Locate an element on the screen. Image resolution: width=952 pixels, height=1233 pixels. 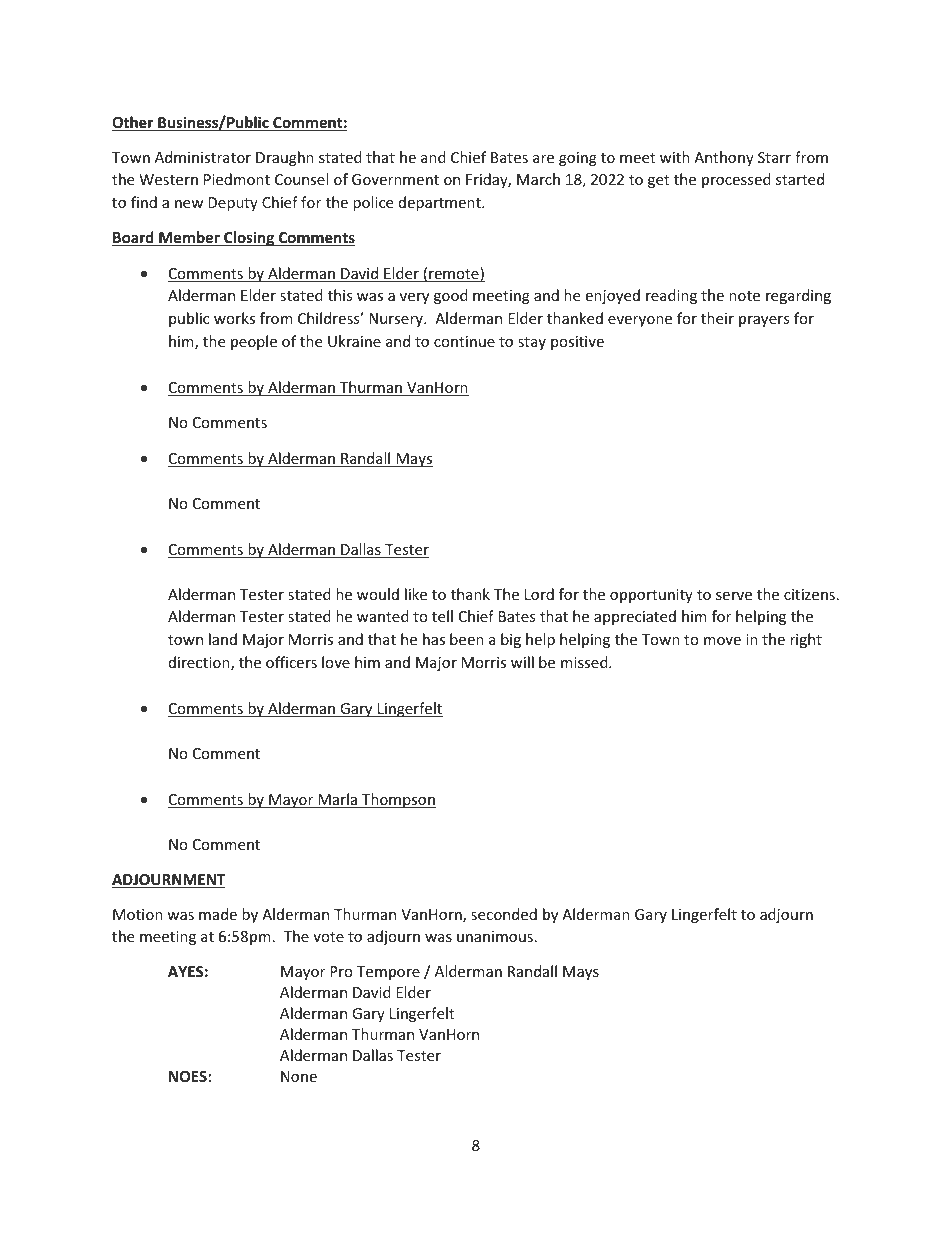
continue is located at coordinates (464, 341).
